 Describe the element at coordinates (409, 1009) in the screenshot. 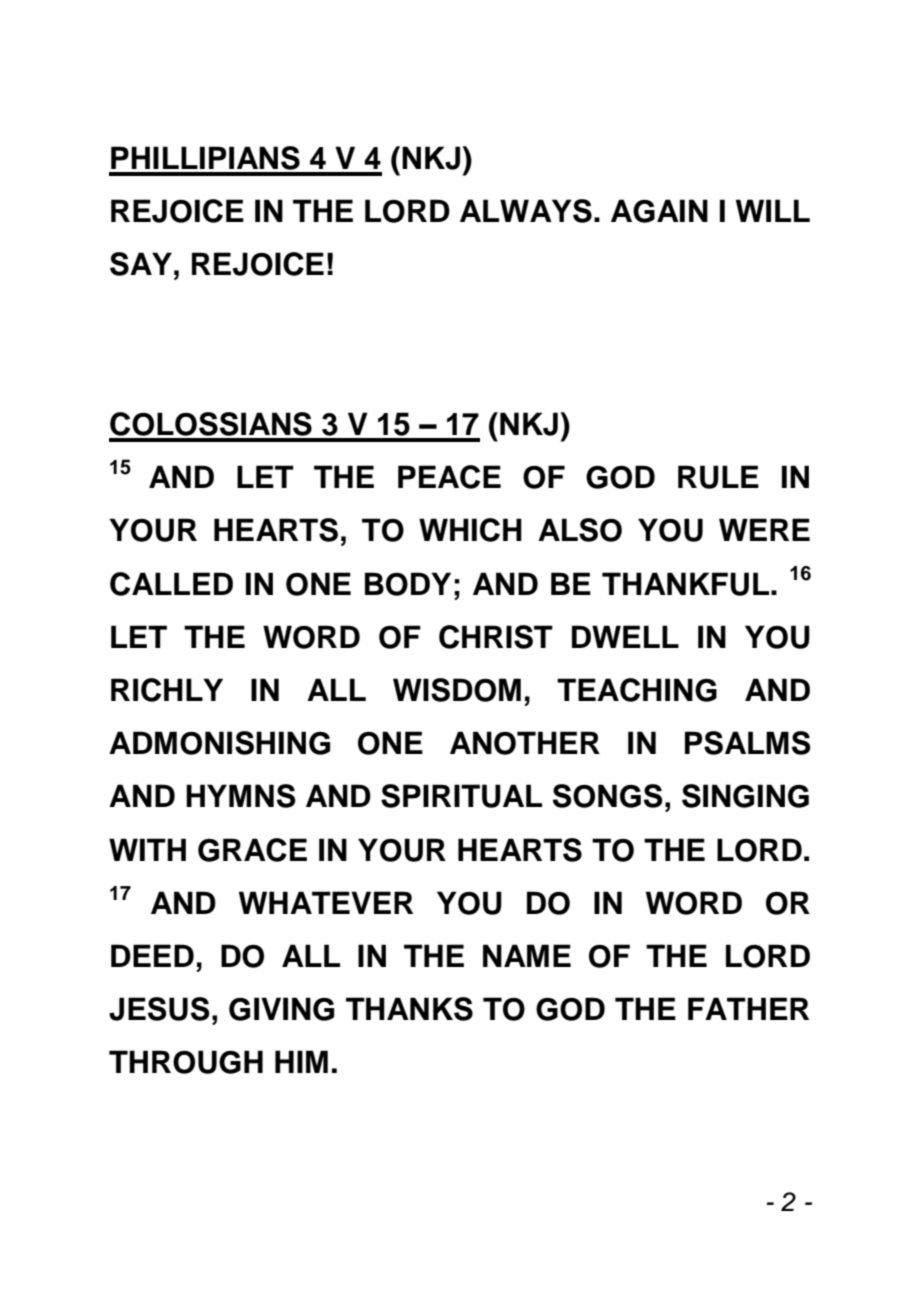

I see `THANKS` at that location.
